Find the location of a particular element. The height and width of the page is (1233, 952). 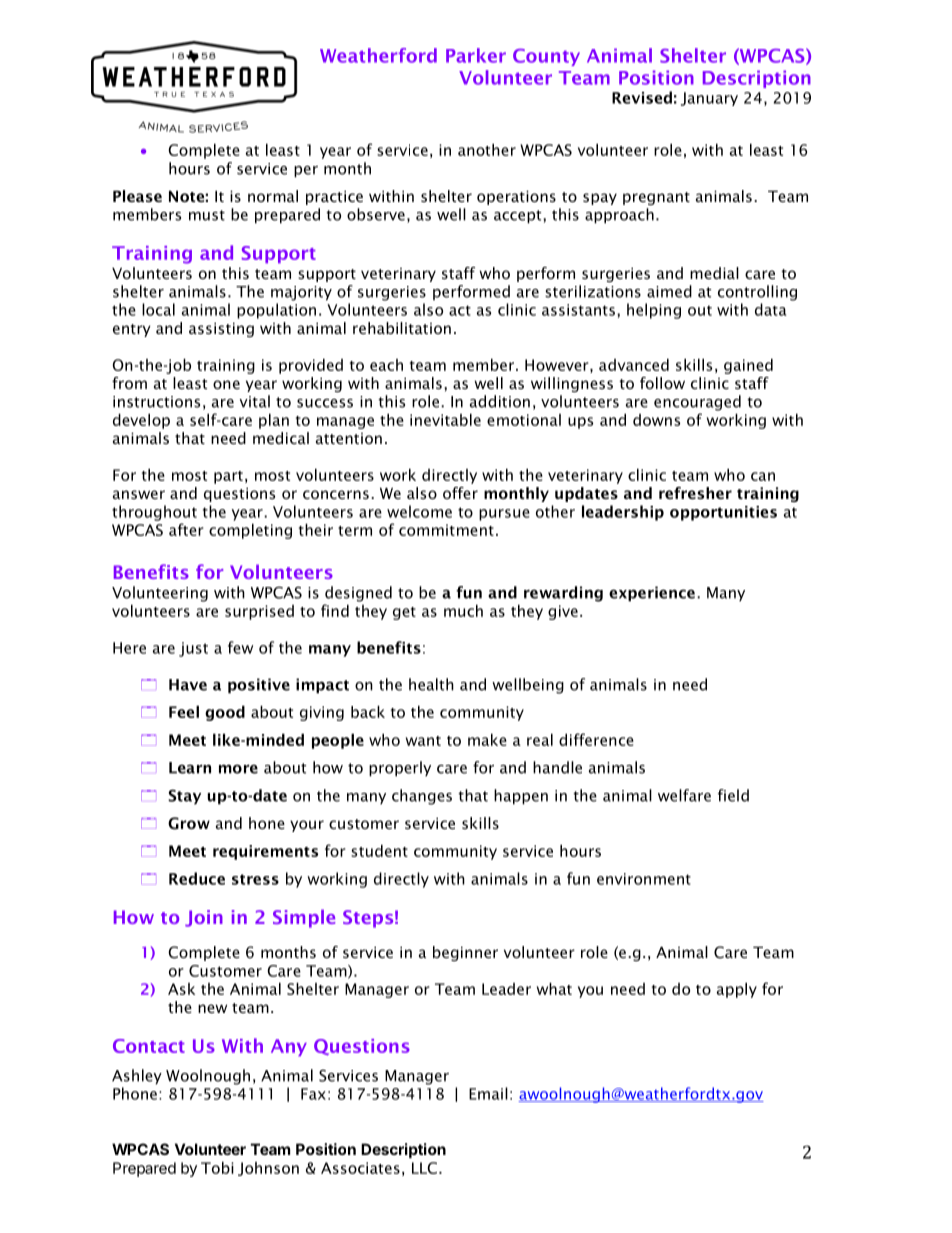

follow is located at coordinates (662, 383).
